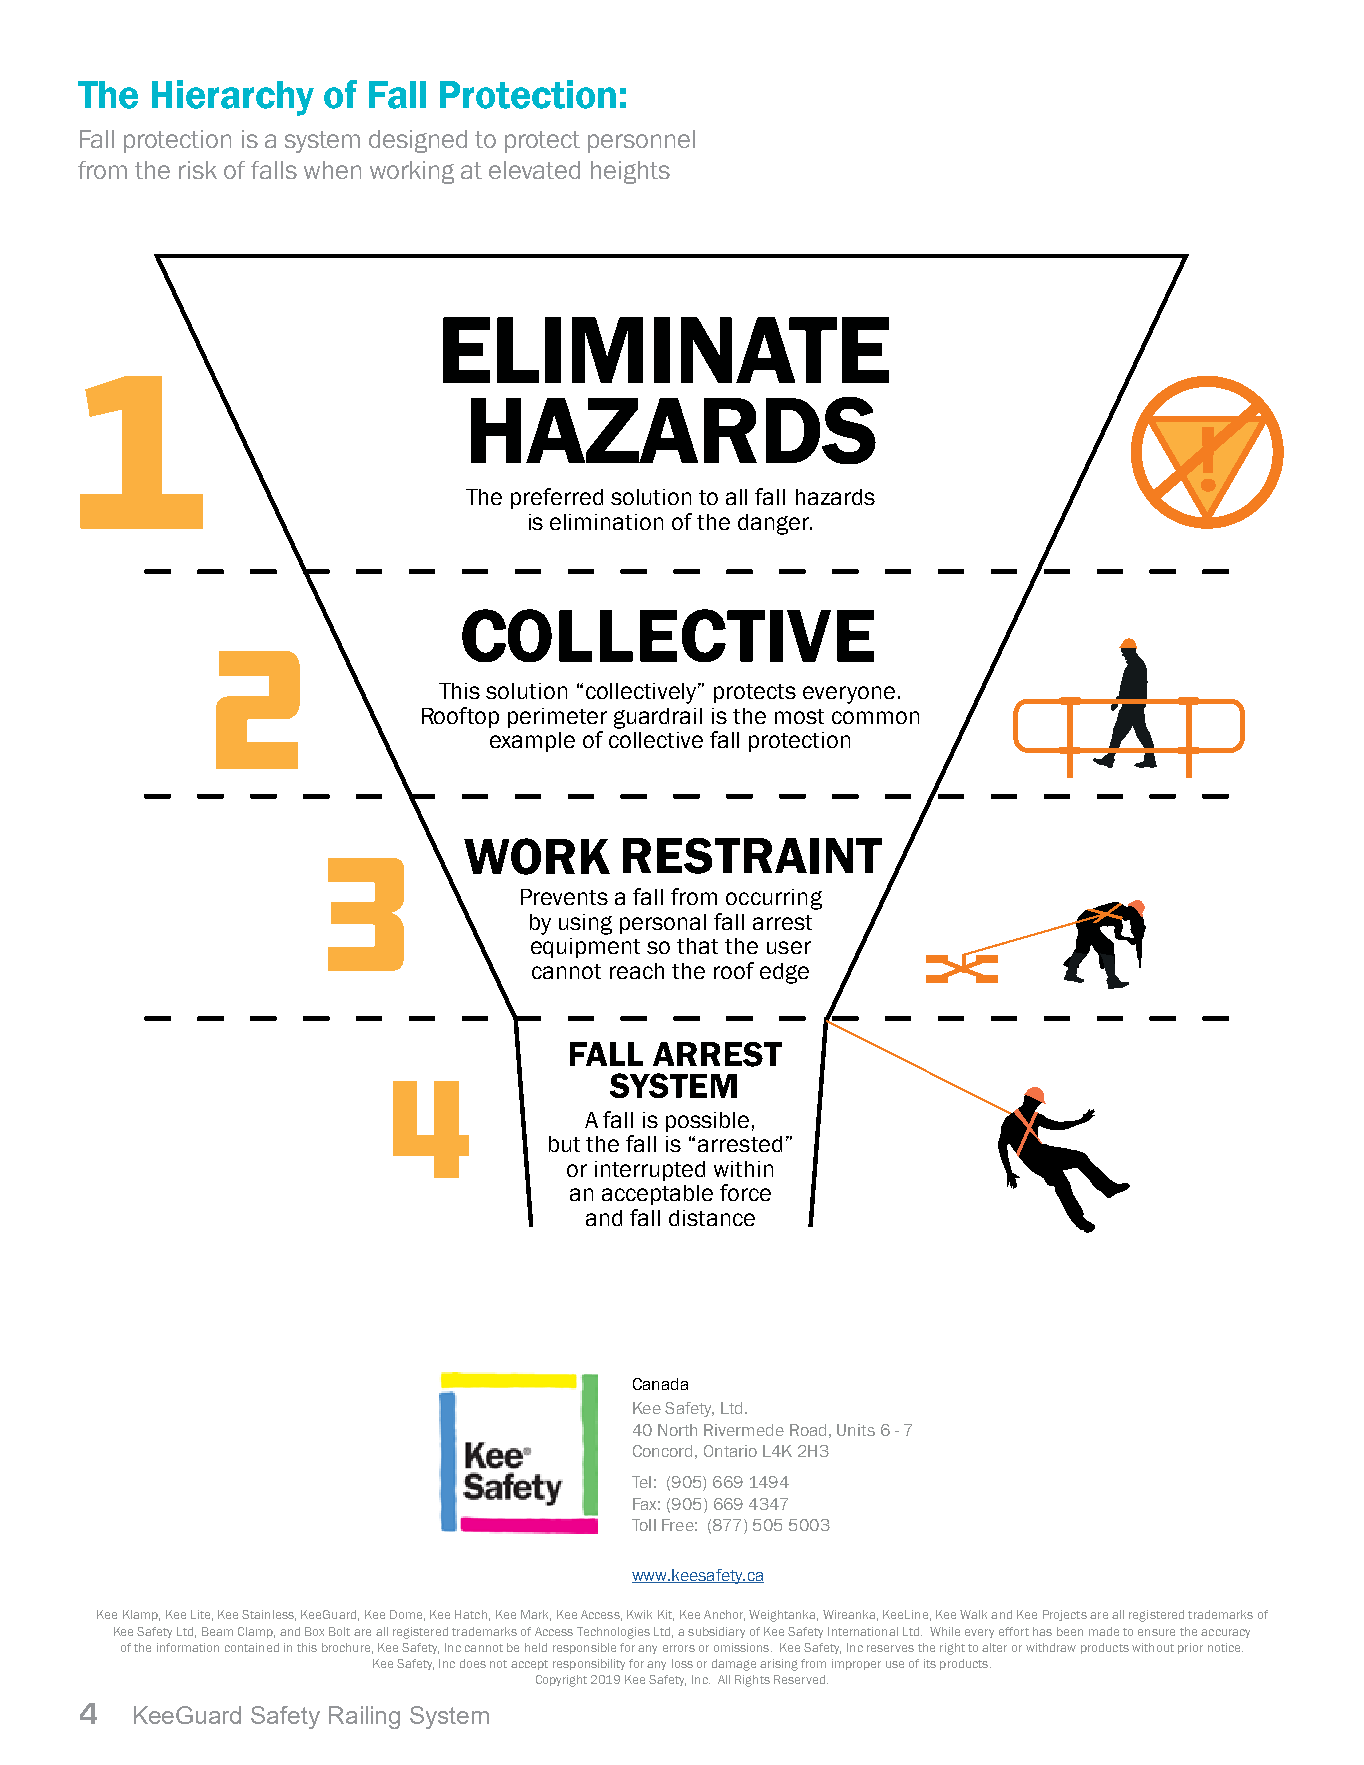 The image size is (1364, 1765). Describe the element at coordinates (641, 141) in the screenshot. I see `personnel` at that location.
